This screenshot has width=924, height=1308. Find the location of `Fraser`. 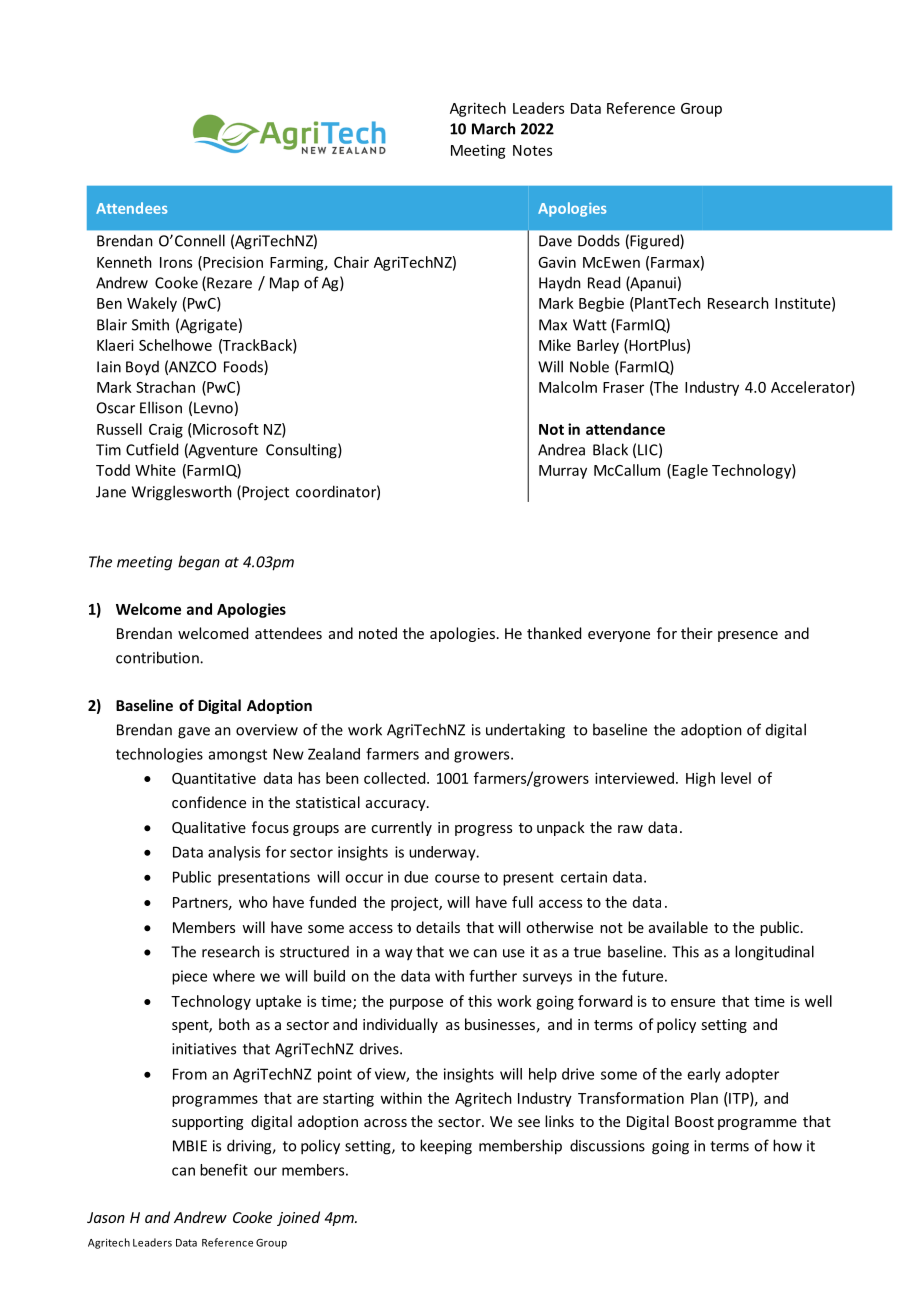

Fraser is located at coordinates (623, 387).
